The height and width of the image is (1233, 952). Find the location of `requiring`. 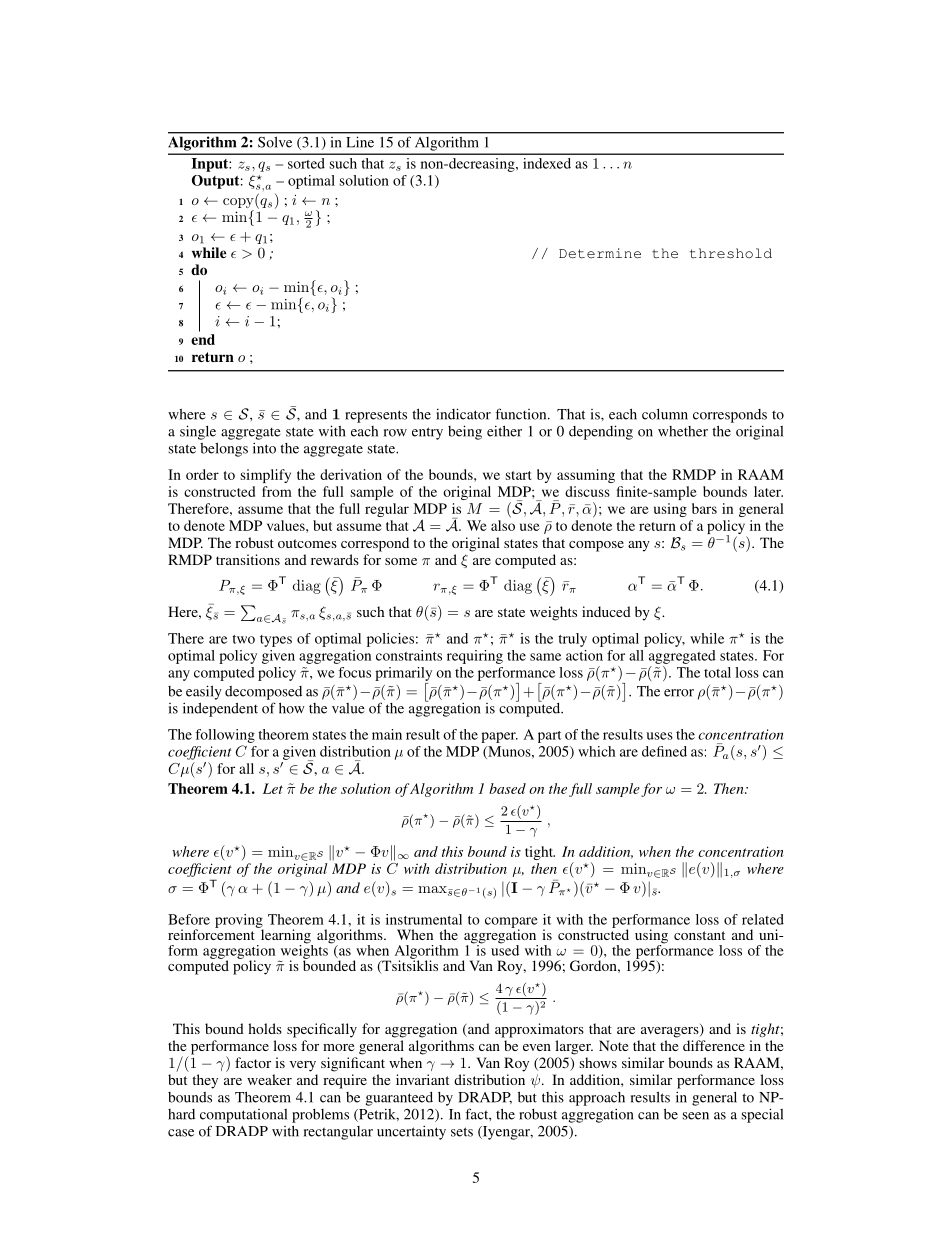

requiring is located at coordinates (475, 657).
